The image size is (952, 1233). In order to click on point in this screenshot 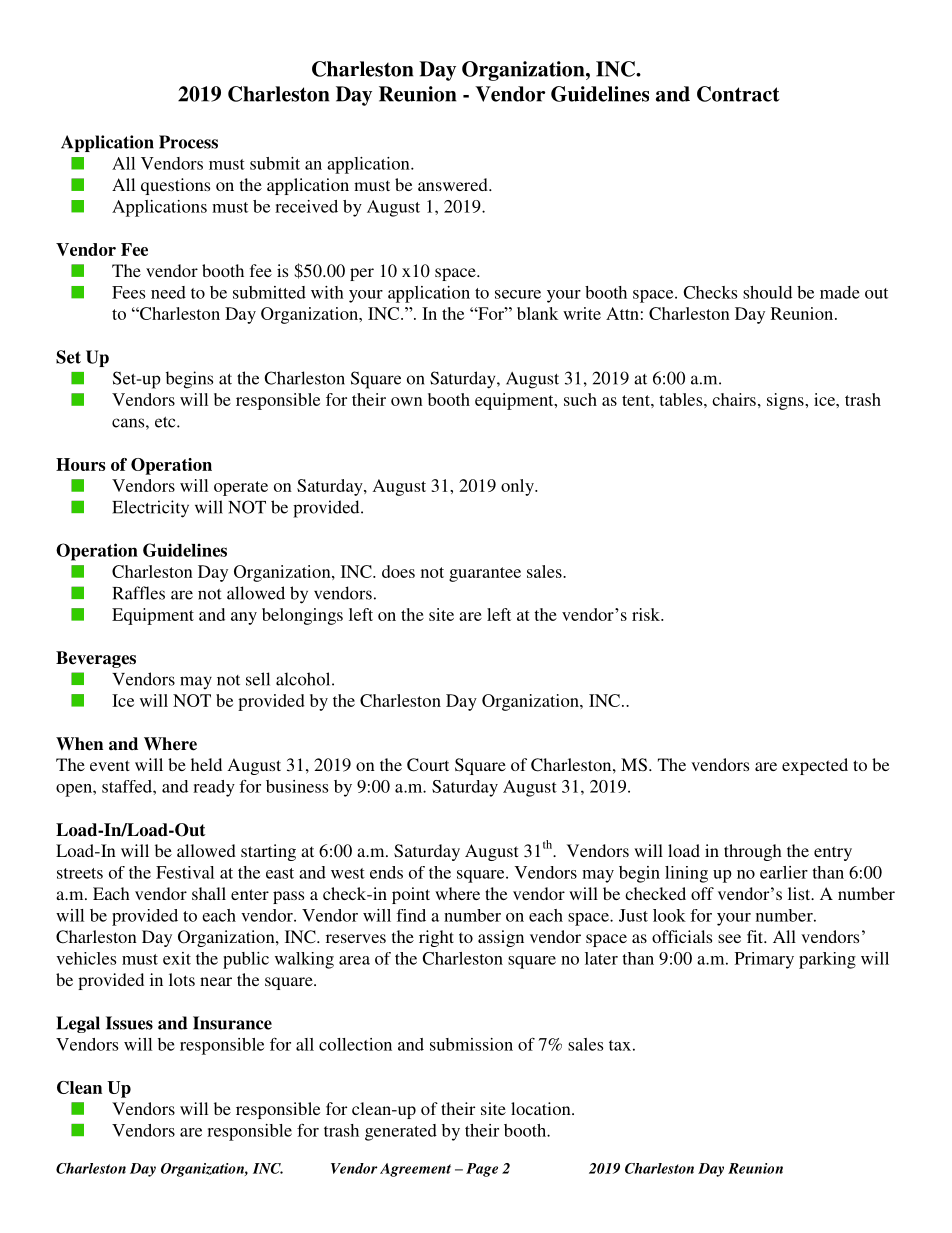, I will do `click(411, 895)`.
